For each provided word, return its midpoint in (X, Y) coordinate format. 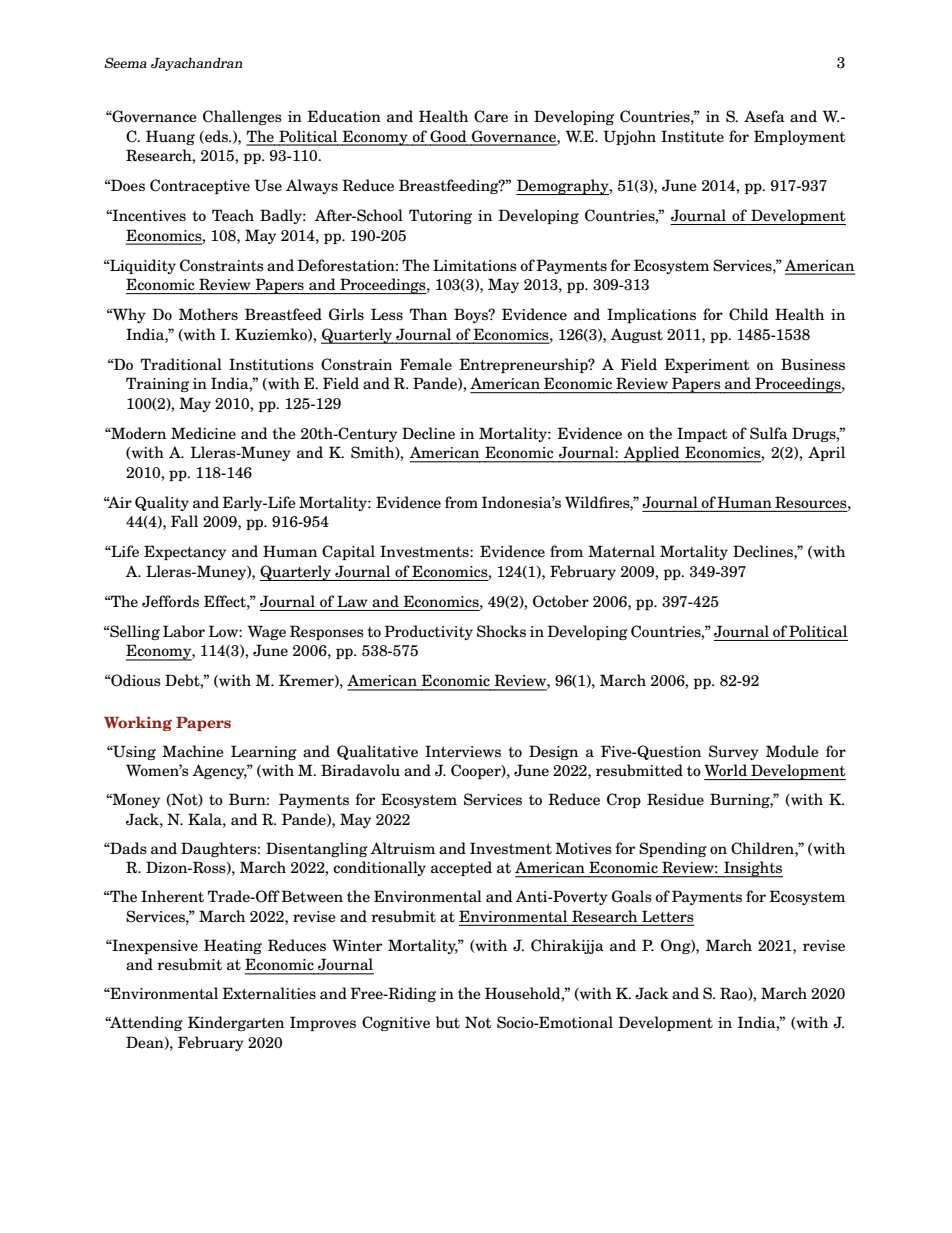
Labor (184, 631)
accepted (461, 868)
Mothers (208, 314)
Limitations (475, 265)
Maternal (621, 551)
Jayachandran (197, 64)
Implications (651, 315)
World (725, 770)
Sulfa (769, 433)
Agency (220, 771)
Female (426, 364)
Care (491, 116)
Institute (692, 136)
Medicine (203, 433)
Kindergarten (236, 1023)
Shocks (501, 631)
